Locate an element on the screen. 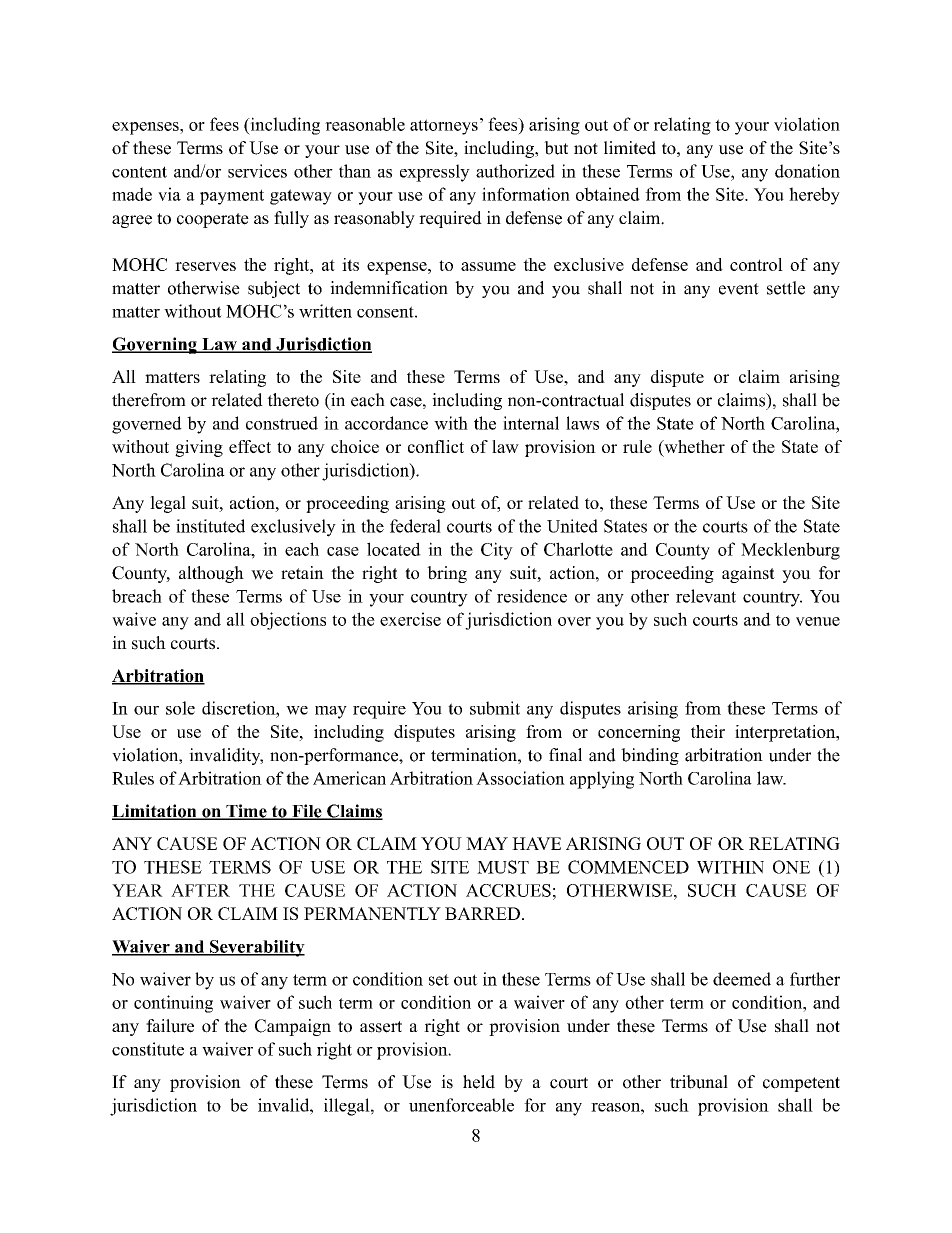  tribunal is located at coordinates (699, 1082).
